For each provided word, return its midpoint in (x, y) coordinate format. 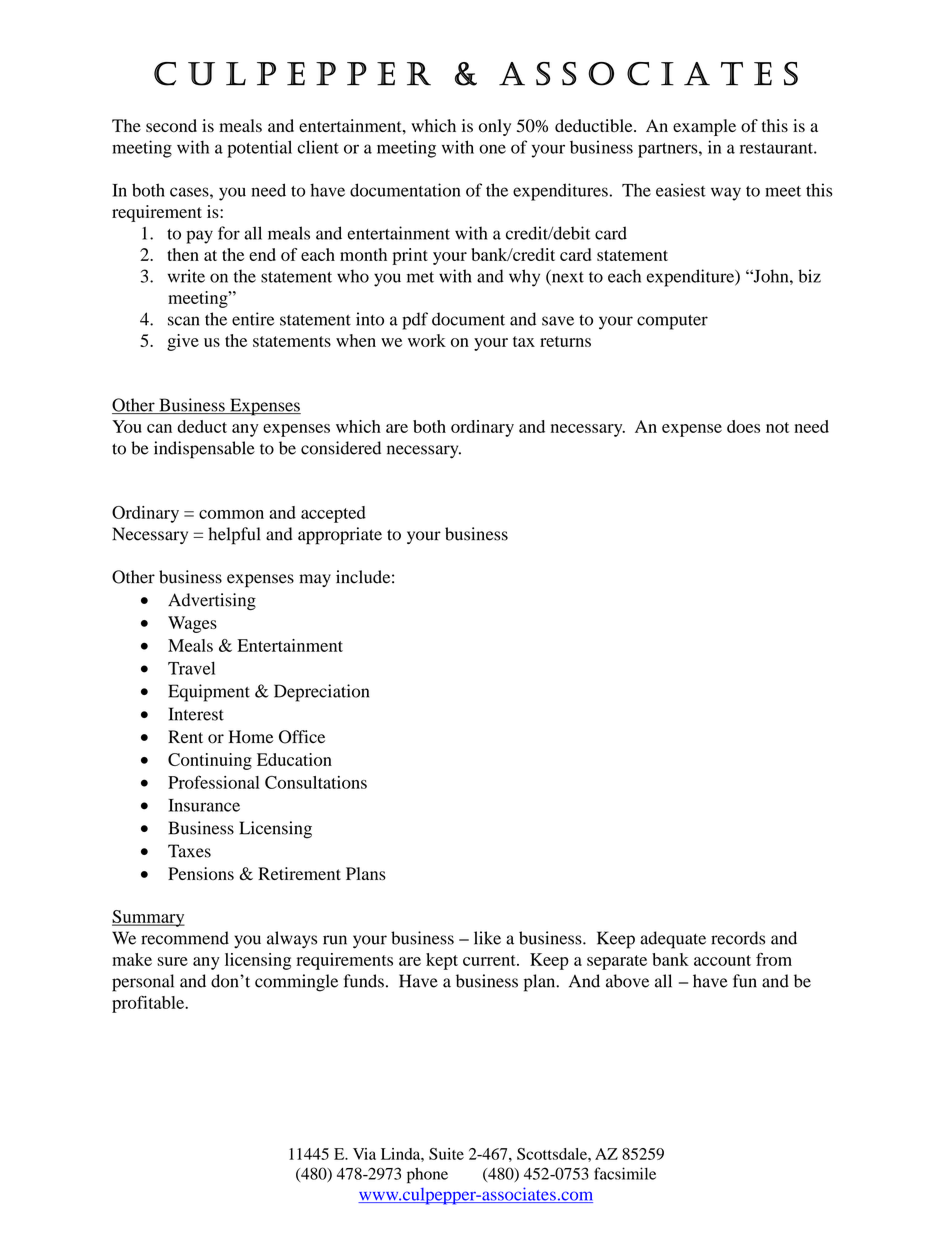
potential (259, 149)
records (738, 938)
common (231, 514)
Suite (446, 1154)
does (743, 426)
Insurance (204, 805)
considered (341, 448)
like (487, 938)
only (495, 127)
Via (364, 1154)
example (704, 127)
